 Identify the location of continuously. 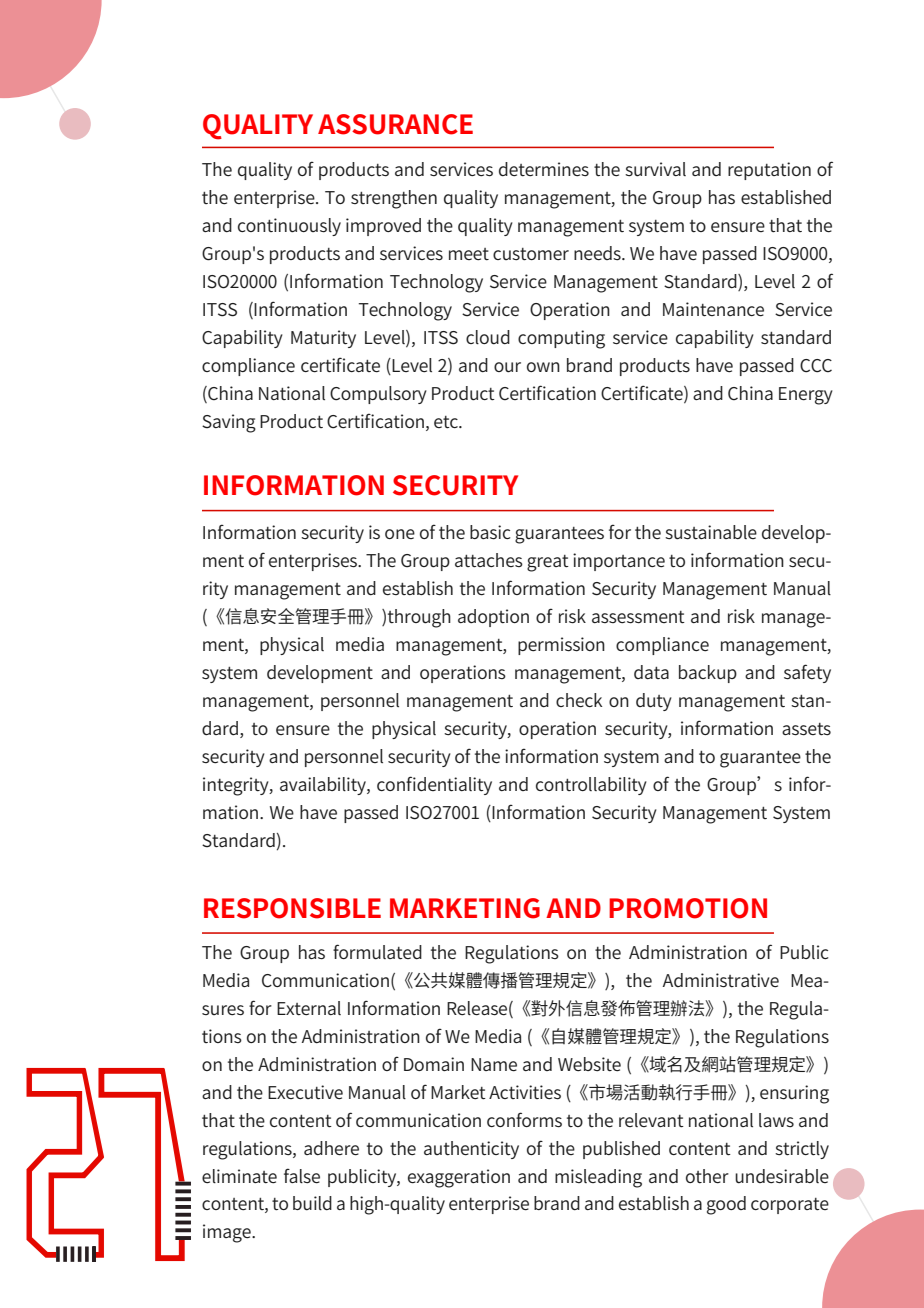
(289, 227).
